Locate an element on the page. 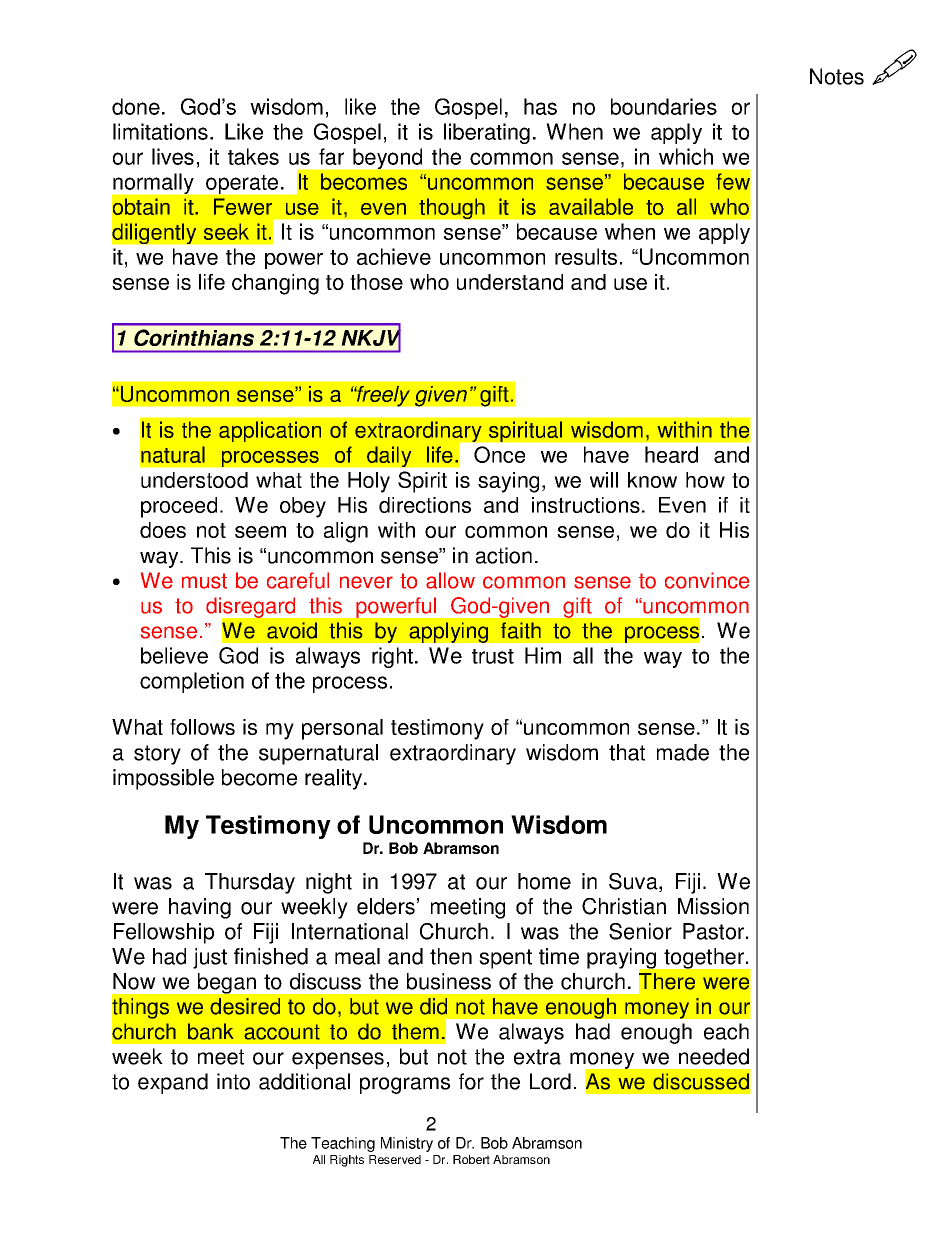 The height and width of the page is (1233, 952). into is located at coordinates (233, 1081).
